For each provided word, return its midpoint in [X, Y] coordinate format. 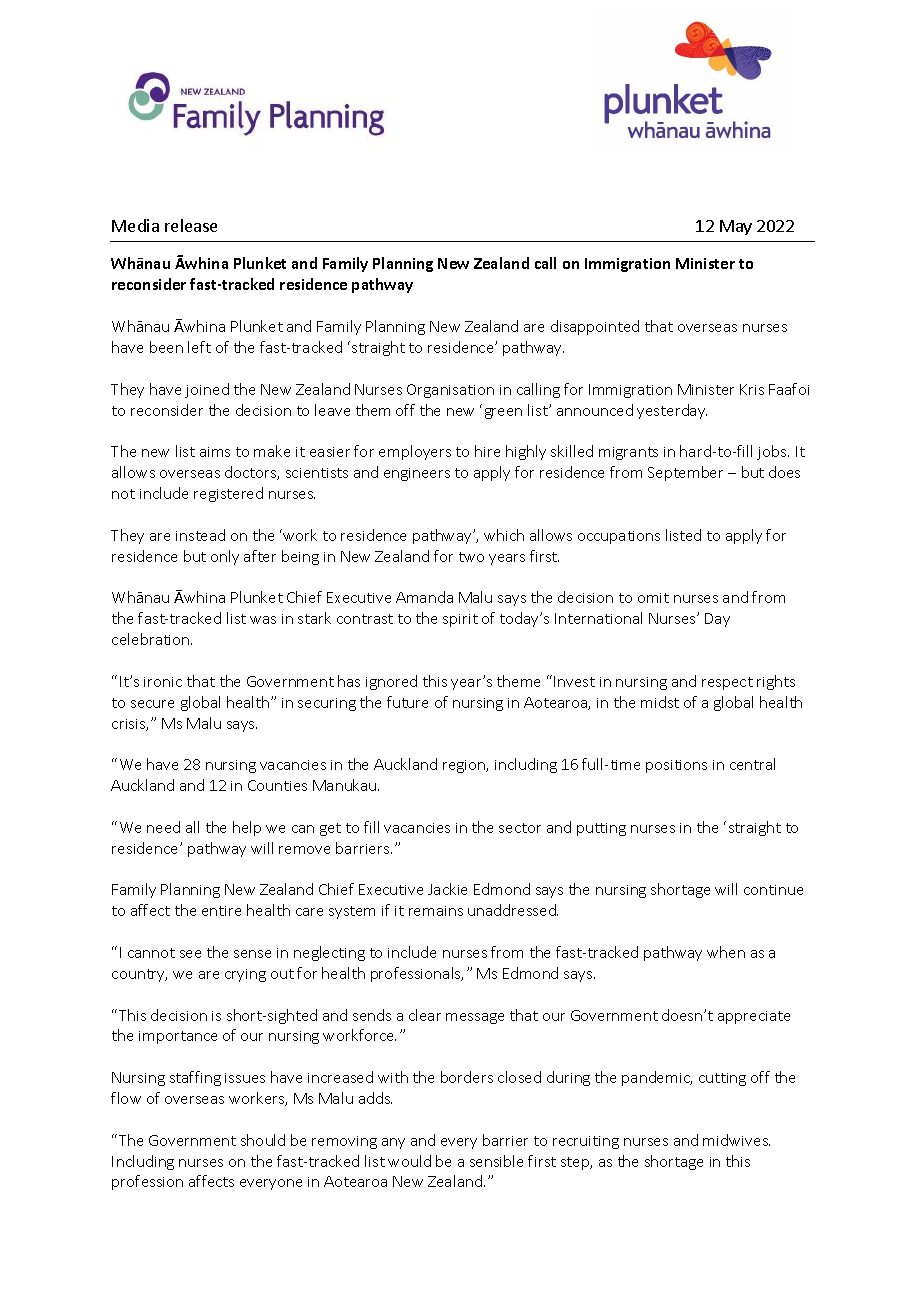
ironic [163, 682]
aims [215, 452]
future [407, 702]
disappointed [595, 327]
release [191, 225]
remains [436, 911]
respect [727, 683]
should [263, 1140]
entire [221, 911]
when [726, 952]
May [736, 227]
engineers [417, 474]
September [685, 473]
